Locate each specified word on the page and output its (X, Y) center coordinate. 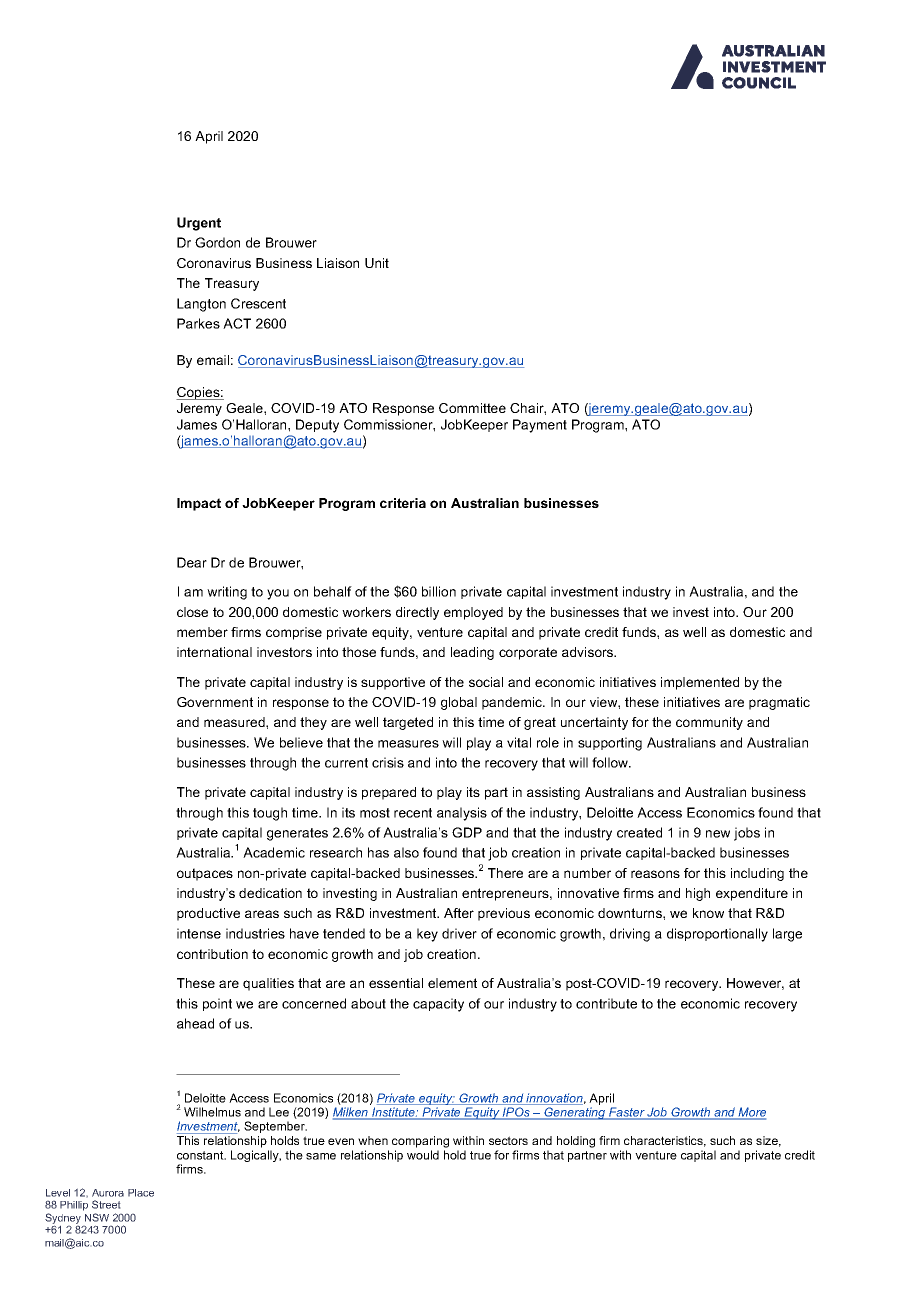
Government (215, 702)
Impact (199, 504)
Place (141, 1193)
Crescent (258, 303)
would (423, 1155)
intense (199, 933)
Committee (472, 408)
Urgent (199, 224)
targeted (408, 723)
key (427, 935)
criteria (403, 503)
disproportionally (717, 935)
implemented (700, 683)
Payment (540, 426)
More (751, 1113)
